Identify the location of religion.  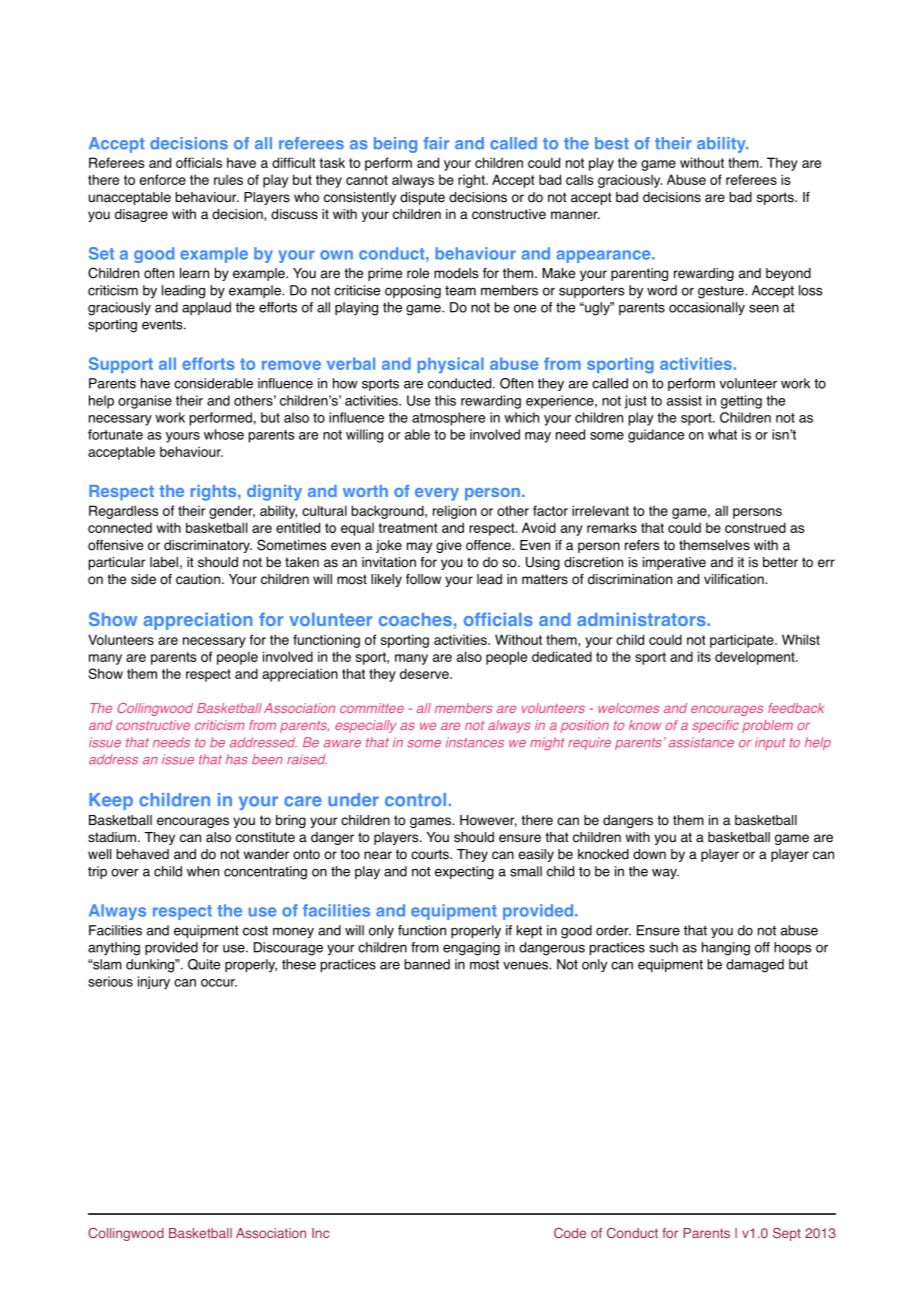
(454, 512).
